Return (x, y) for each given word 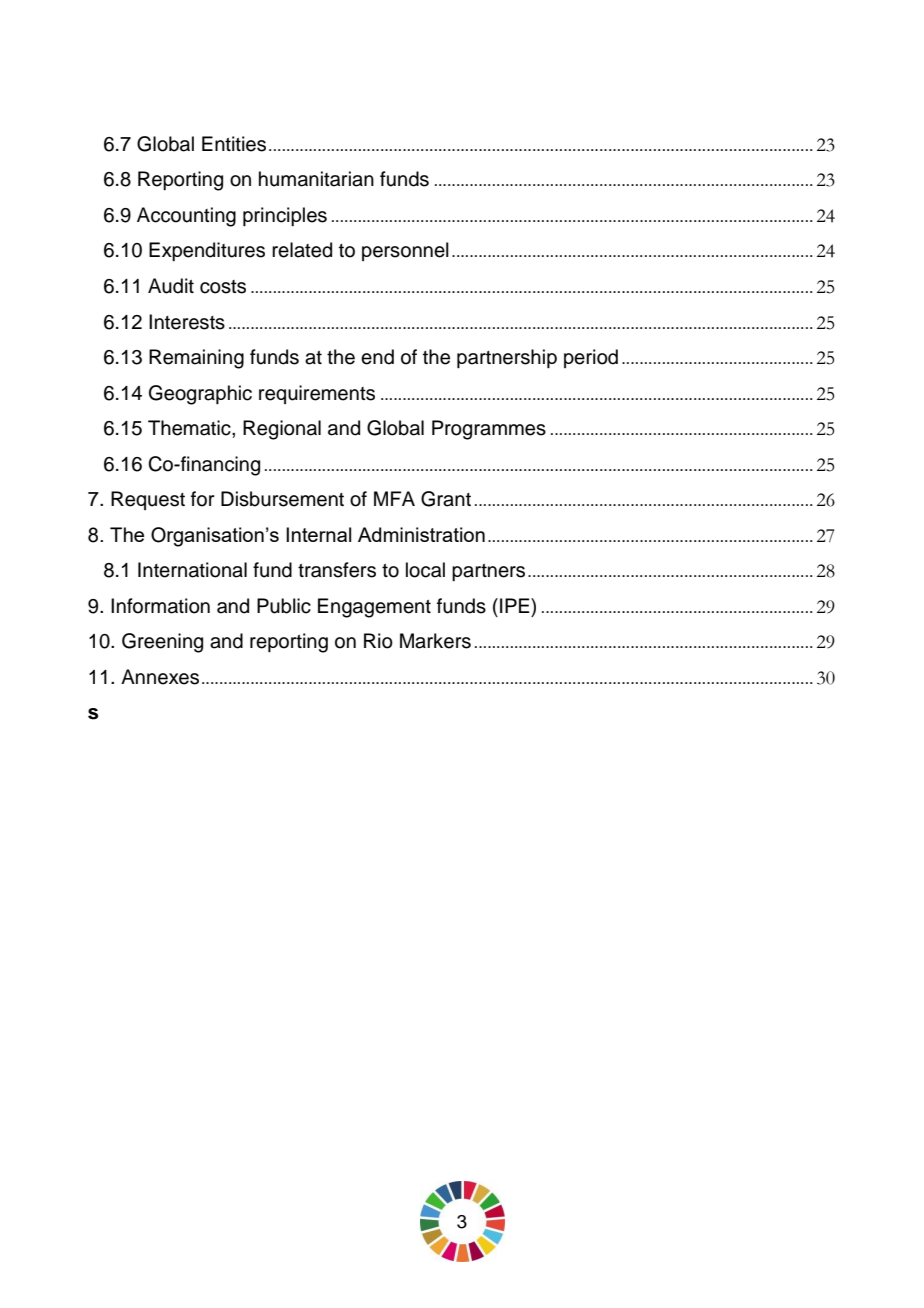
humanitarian (316, 179)
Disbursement (282, 499)
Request (148, 500)
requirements (317, 394)
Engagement (374, 608)
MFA (394, 498)
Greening (162, 643)
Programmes (489, 430)
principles (285, 216)
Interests (187, 322)
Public (284, 606)
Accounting (186, 217)
